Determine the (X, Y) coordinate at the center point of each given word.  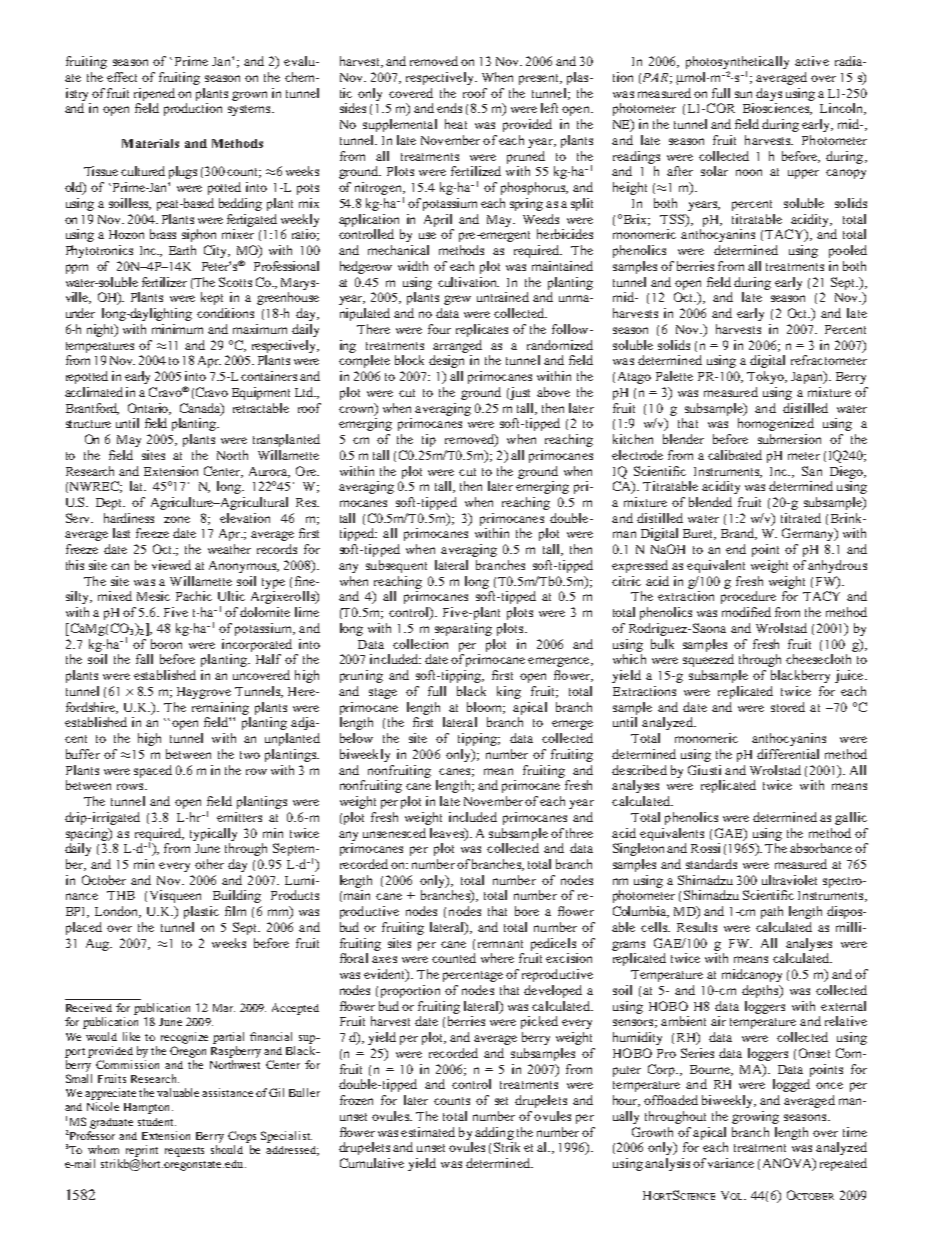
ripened (154, 94)
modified (746, 612)
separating (463, 629)
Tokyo (766, 377)
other (209, 864)
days (769, 94)
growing (755, 1117)
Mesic (153, 596)
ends (449, 108)
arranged (457, 346)
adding (494, 1133)
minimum (177, 329)
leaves (448, 834)
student (157, 1122)
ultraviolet (789, 880)
